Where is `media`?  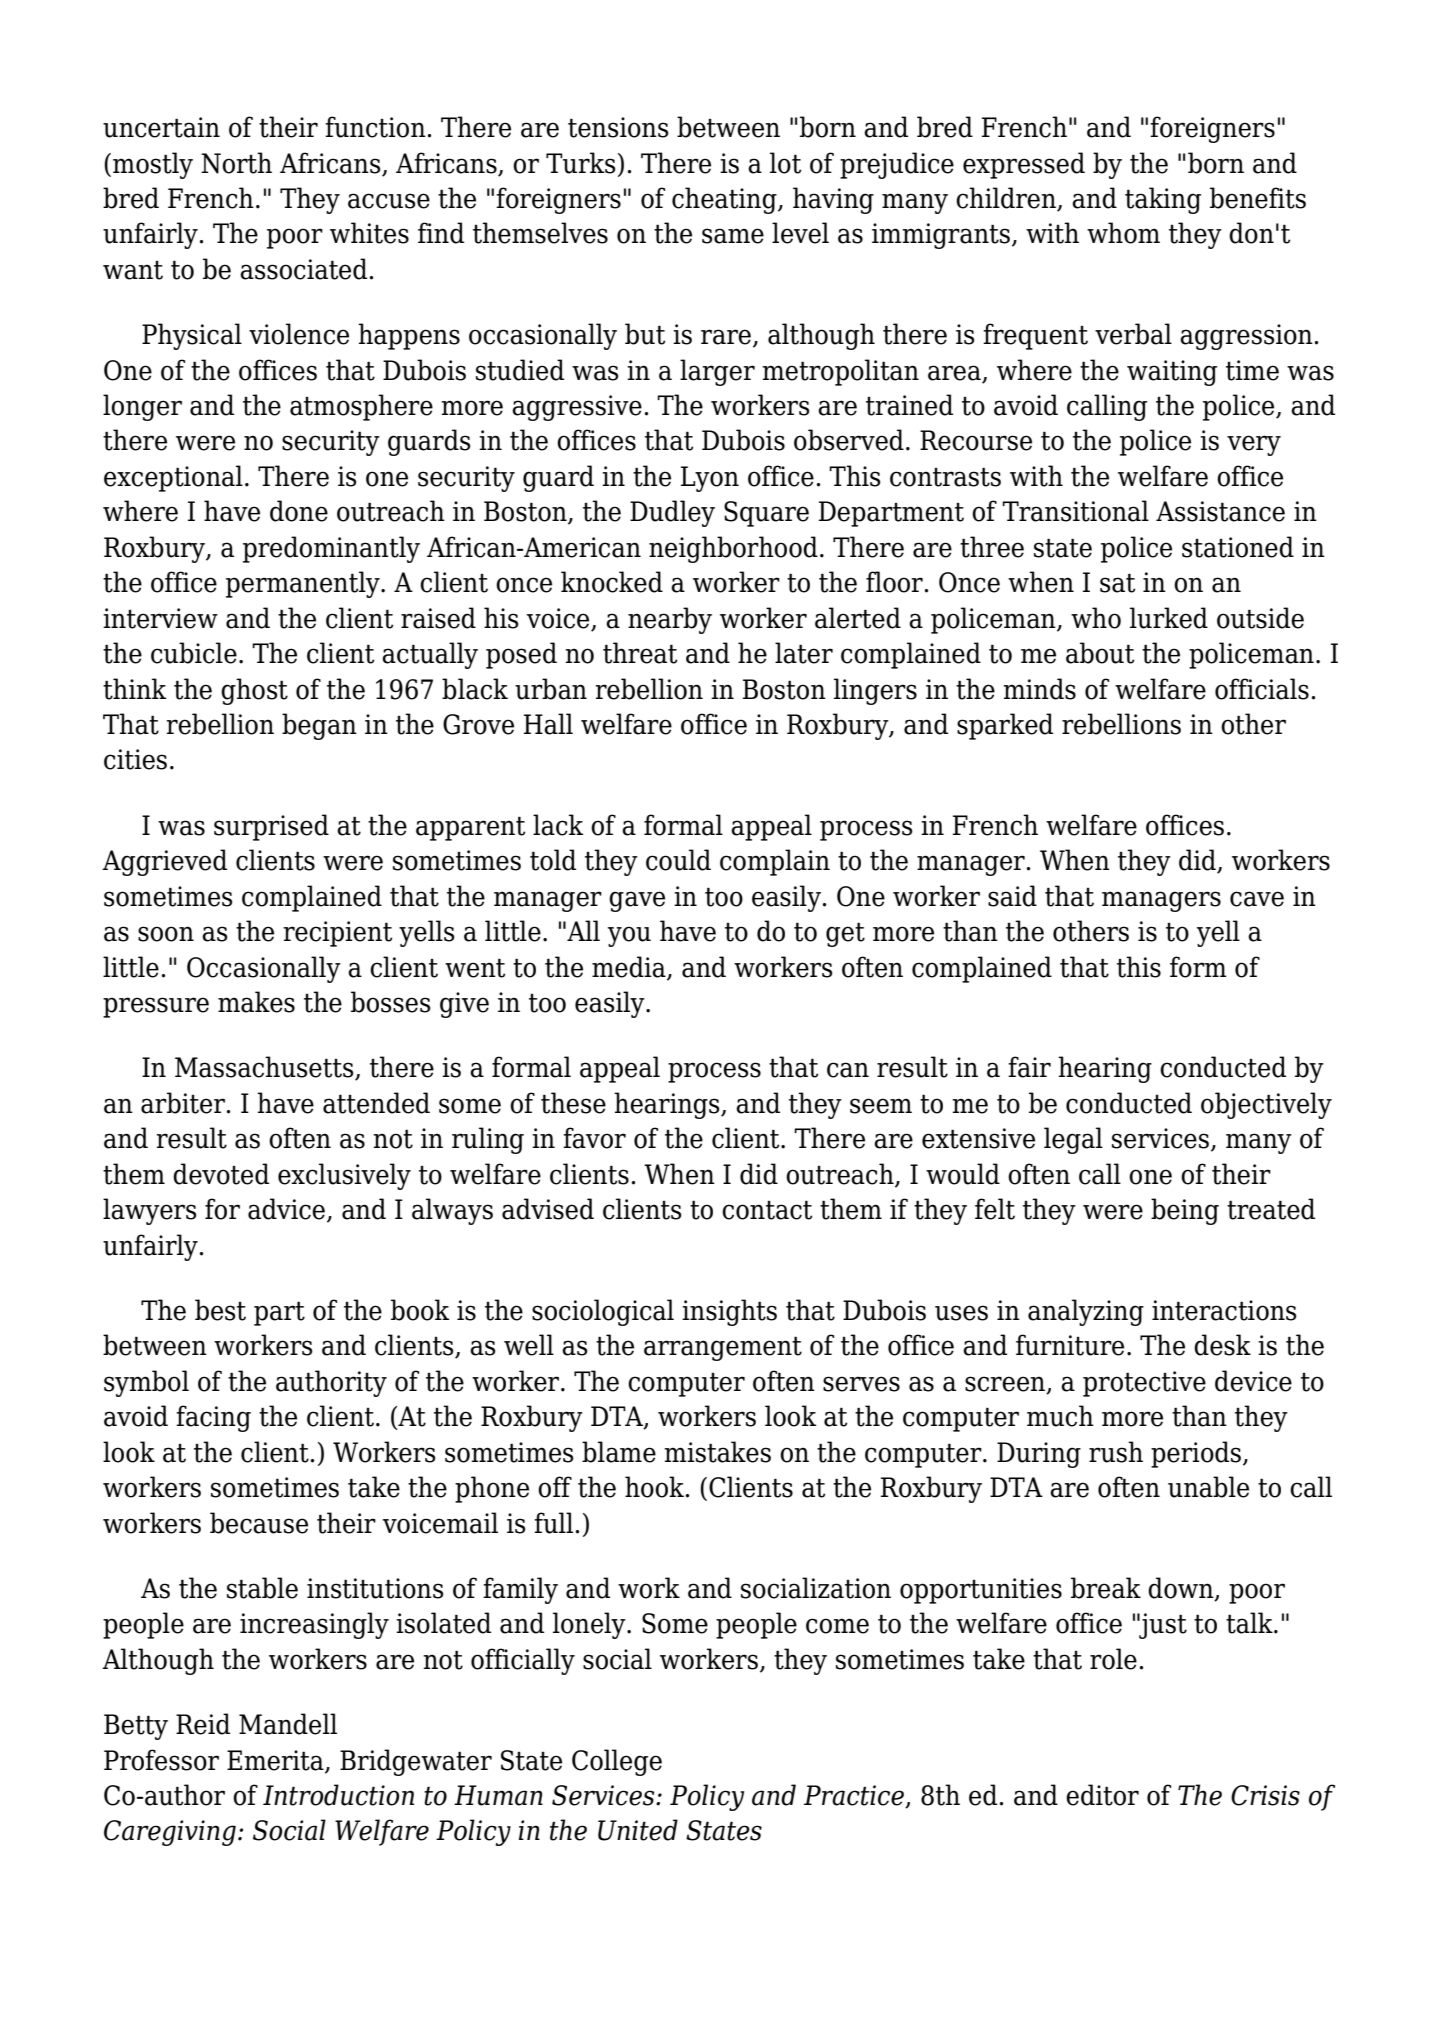 media is located at coordinates (630, 967).
